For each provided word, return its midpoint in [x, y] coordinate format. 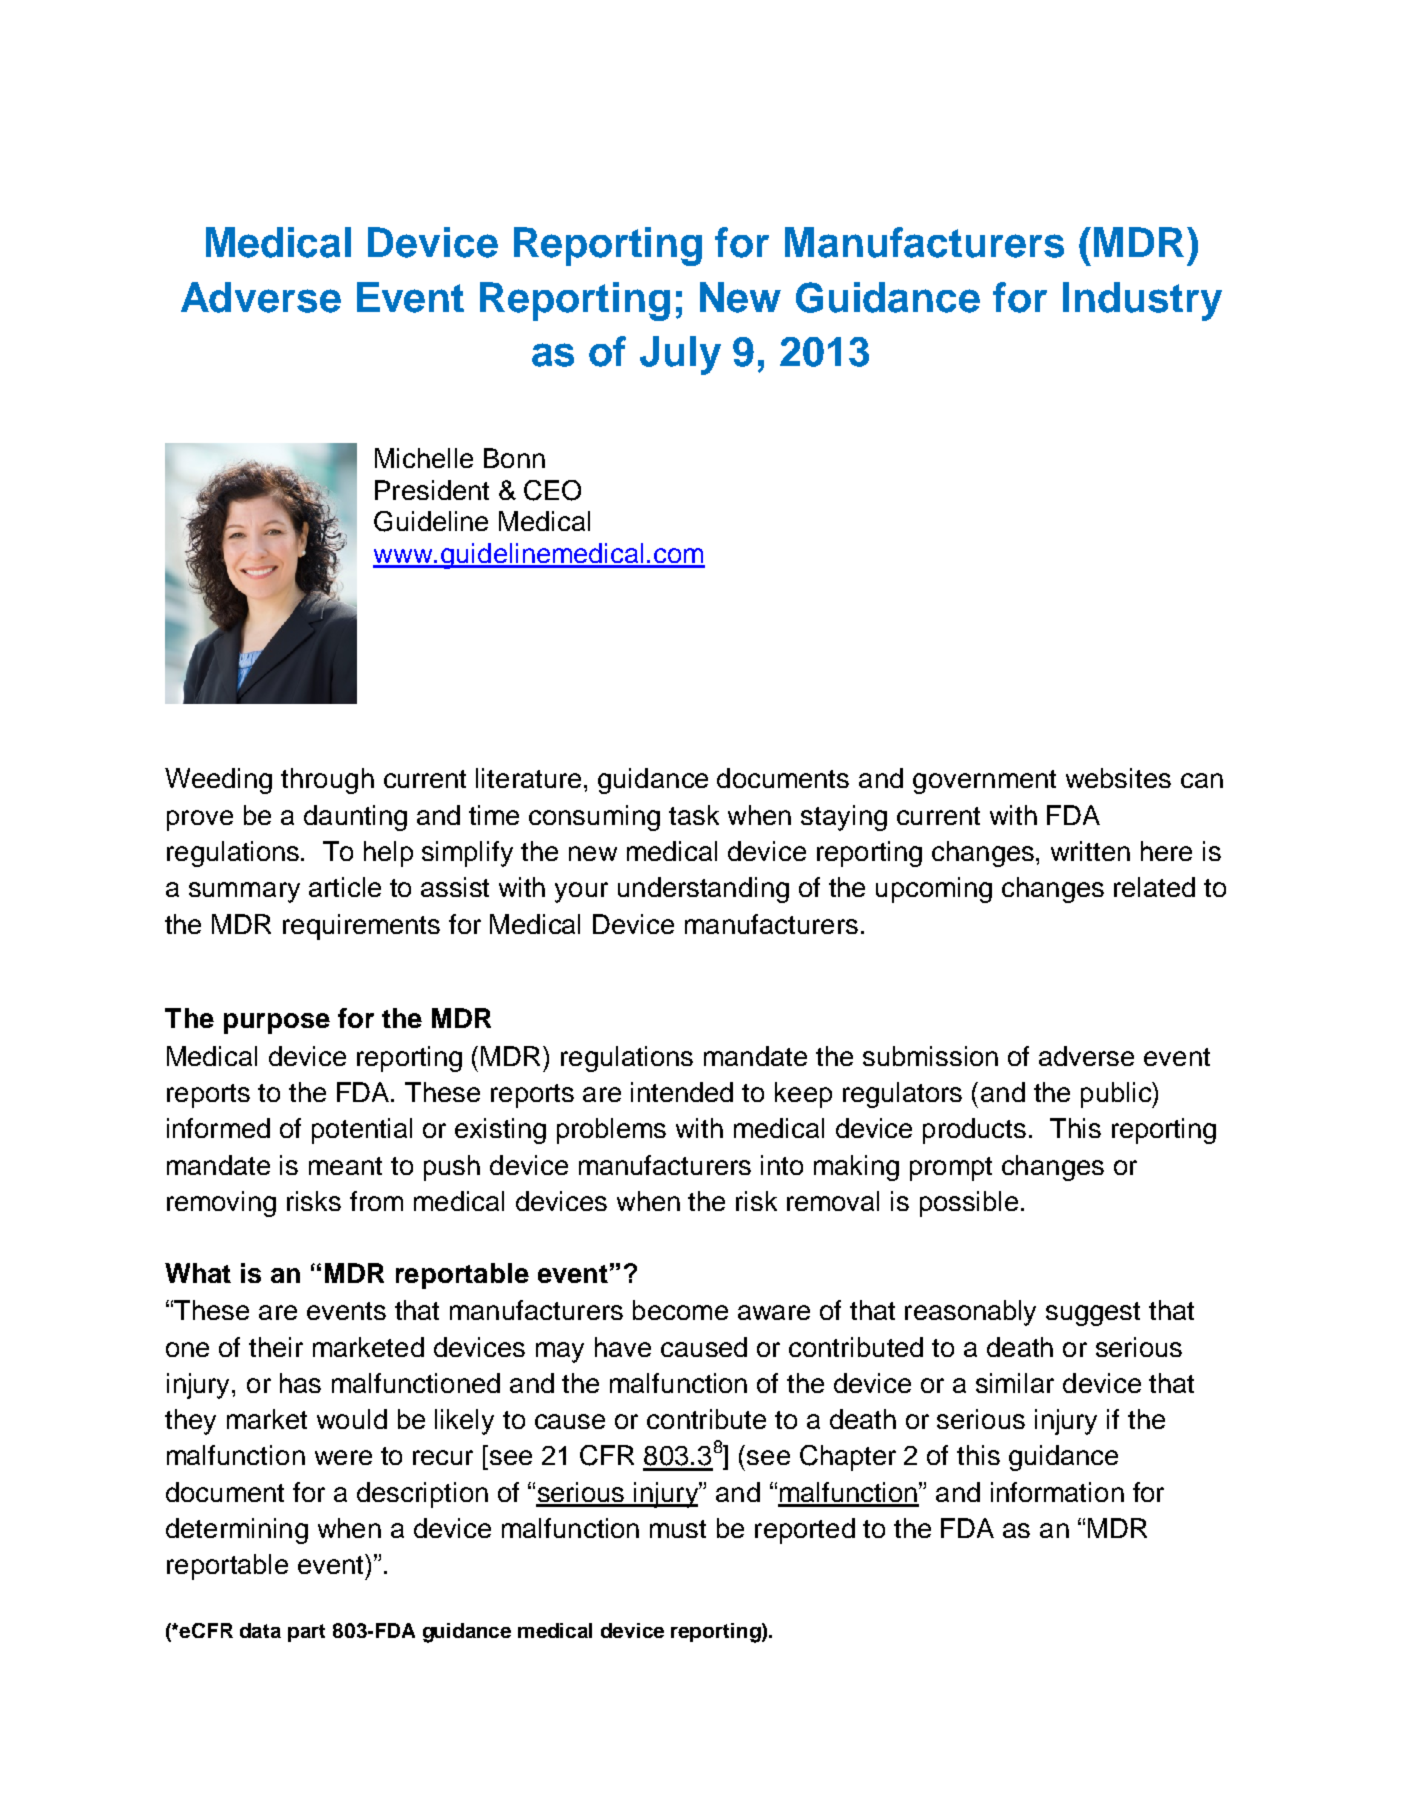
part [306, 1633]
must [678, 1529]
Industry [1142, 301]
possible [969, 1204]
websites [1118, 778]
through [327, 781]
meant [345, 1166]
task [694, 815]
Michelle [424, 458]
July [680, 355]
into [782, 1165]
